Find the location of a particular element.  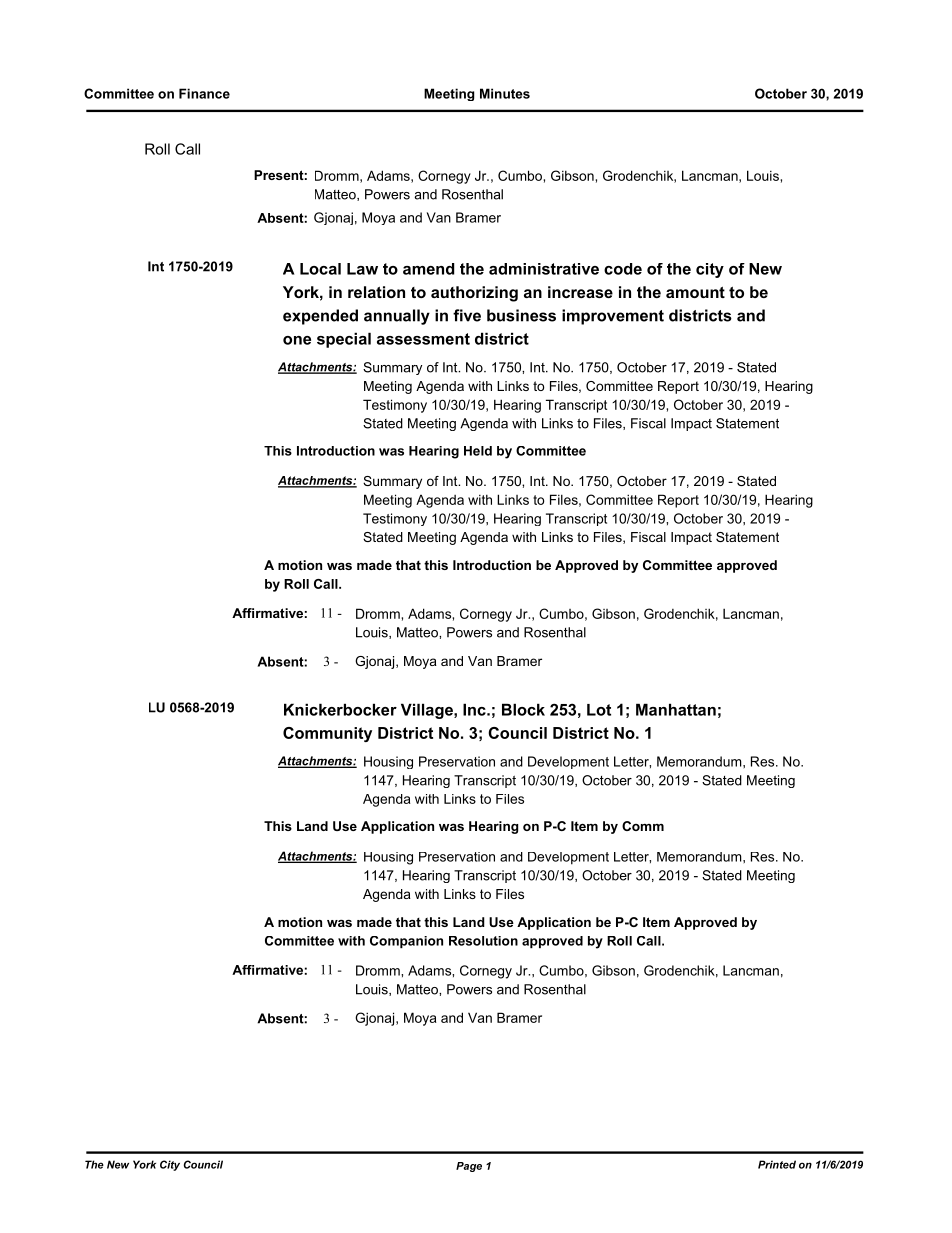

Minutes is located at coordinates (505, 93).
